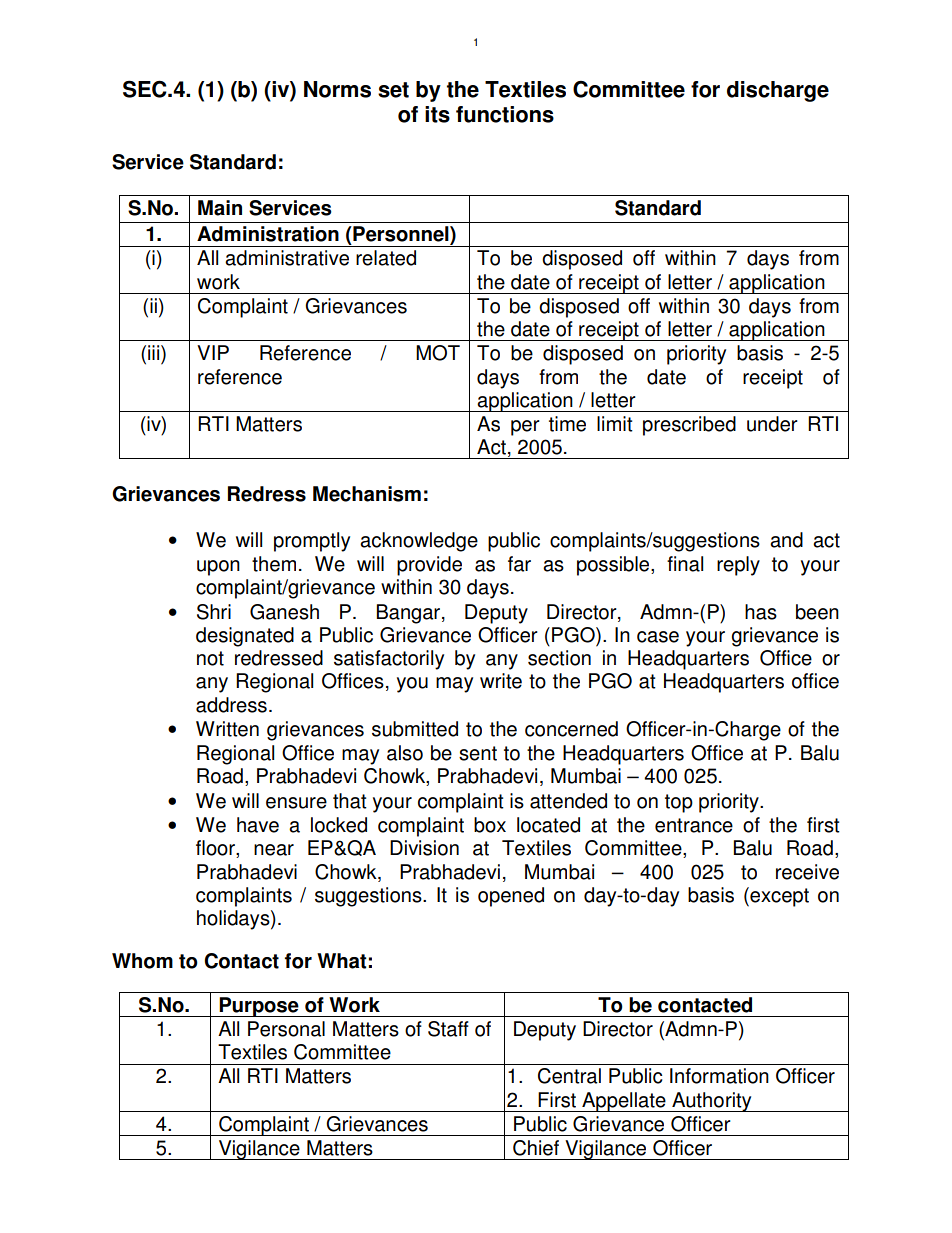 Image resolution: width=952 pixels, height=1233 pixels. I want to click on under, so click(772, 424).
